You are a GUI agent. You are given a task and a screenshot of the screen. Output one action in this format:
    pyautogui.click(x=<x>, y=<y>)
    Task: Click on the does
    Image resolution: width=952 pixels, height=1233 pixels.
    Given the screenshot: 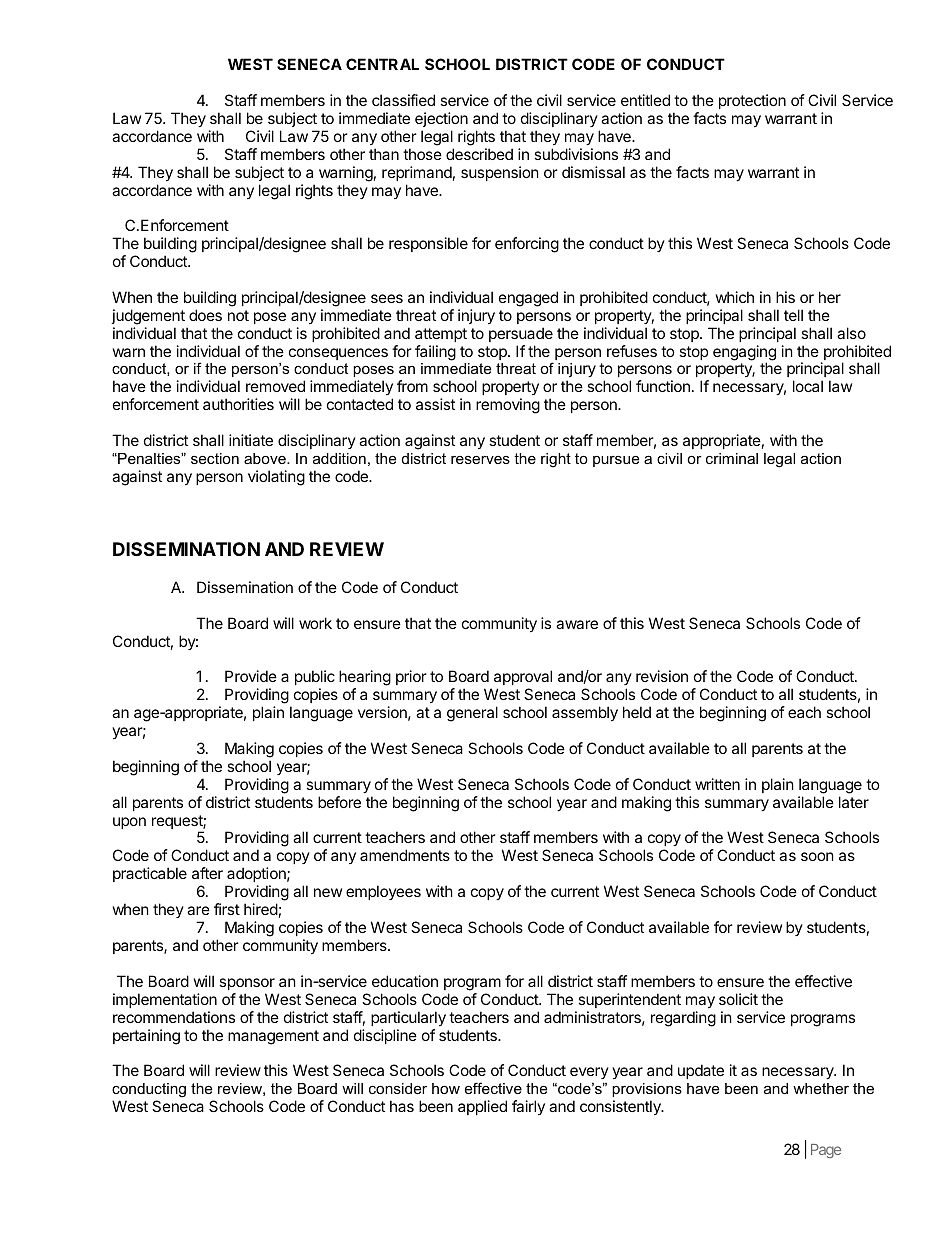 What is the action you would take?
    pyautogui.click(x=205, y=315)
